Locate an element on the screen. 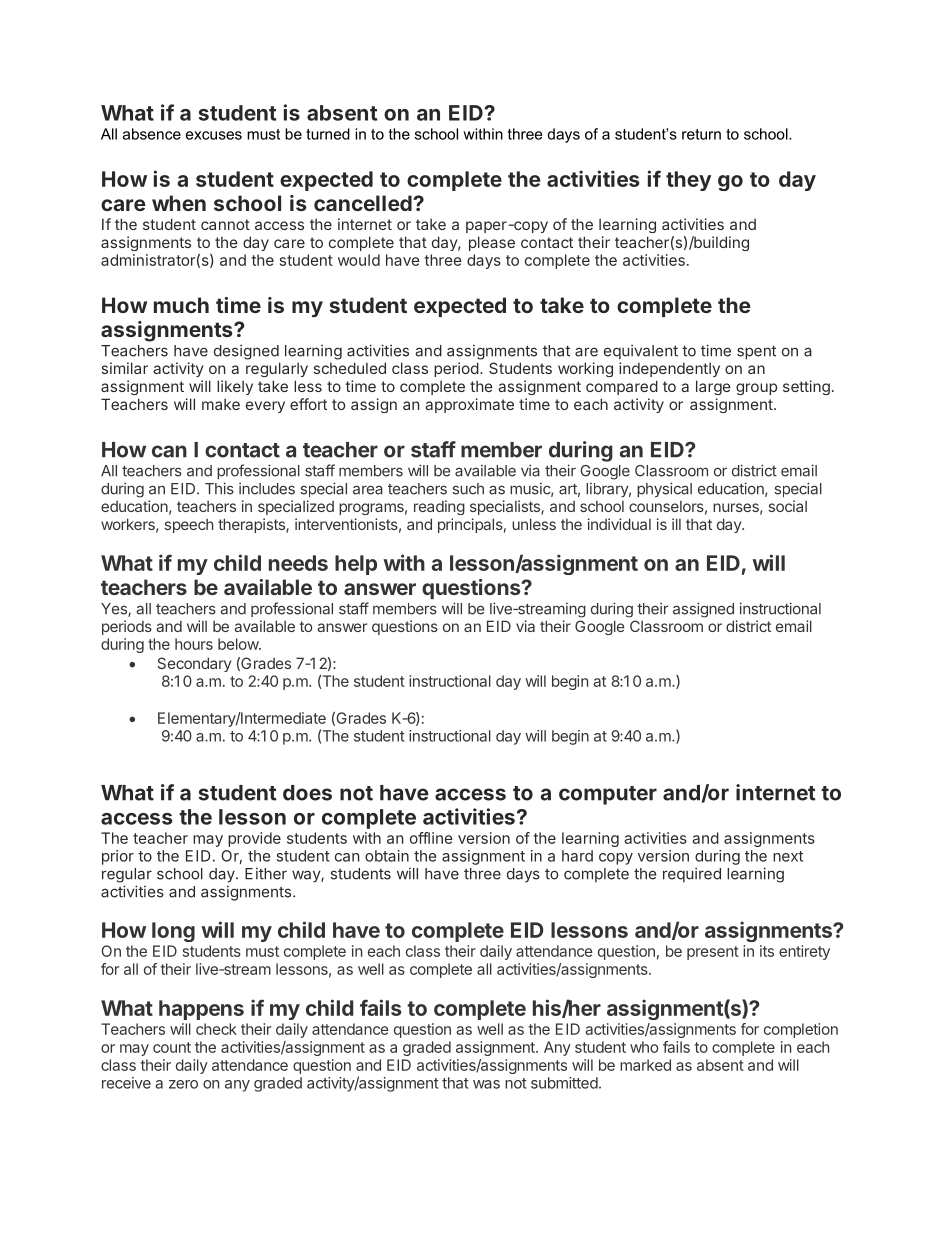  help is located at coordinates (356, 565).
